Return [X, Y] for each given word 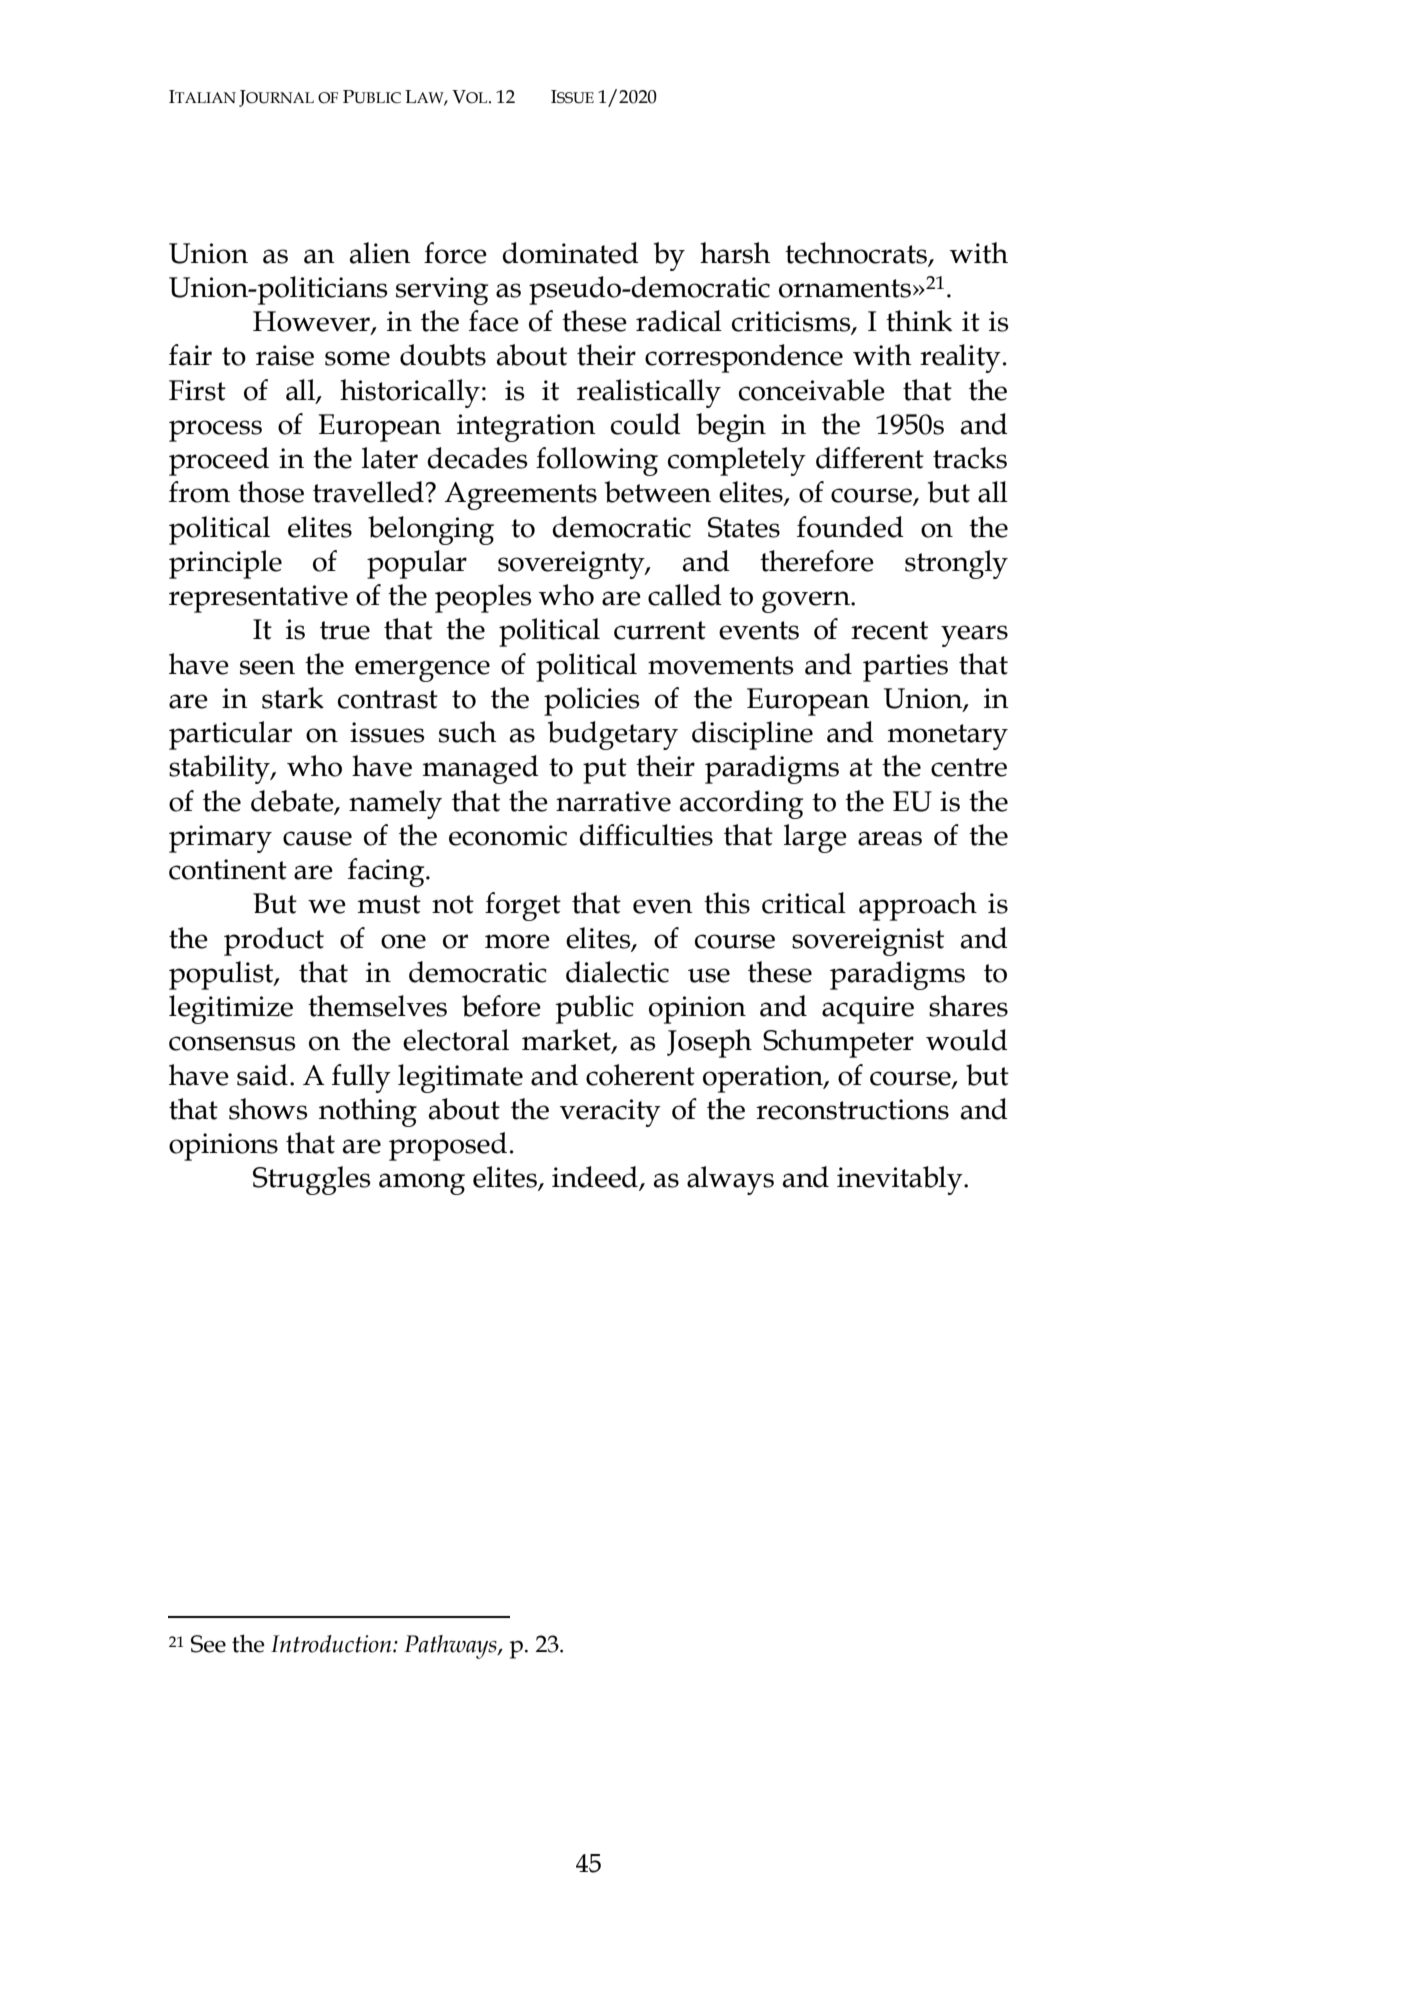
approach [918, 906]
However [312, 322]
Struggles [311, 1180]
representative [258, 599]
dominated [571, 253]
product [274, 941]
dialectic [617, 972]
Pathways [451, 1647]
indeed [596, 1178]
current [660, 630]
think [919, 321]
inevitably [901, 1180]
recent [889, 630]
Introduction [332, 1644]
